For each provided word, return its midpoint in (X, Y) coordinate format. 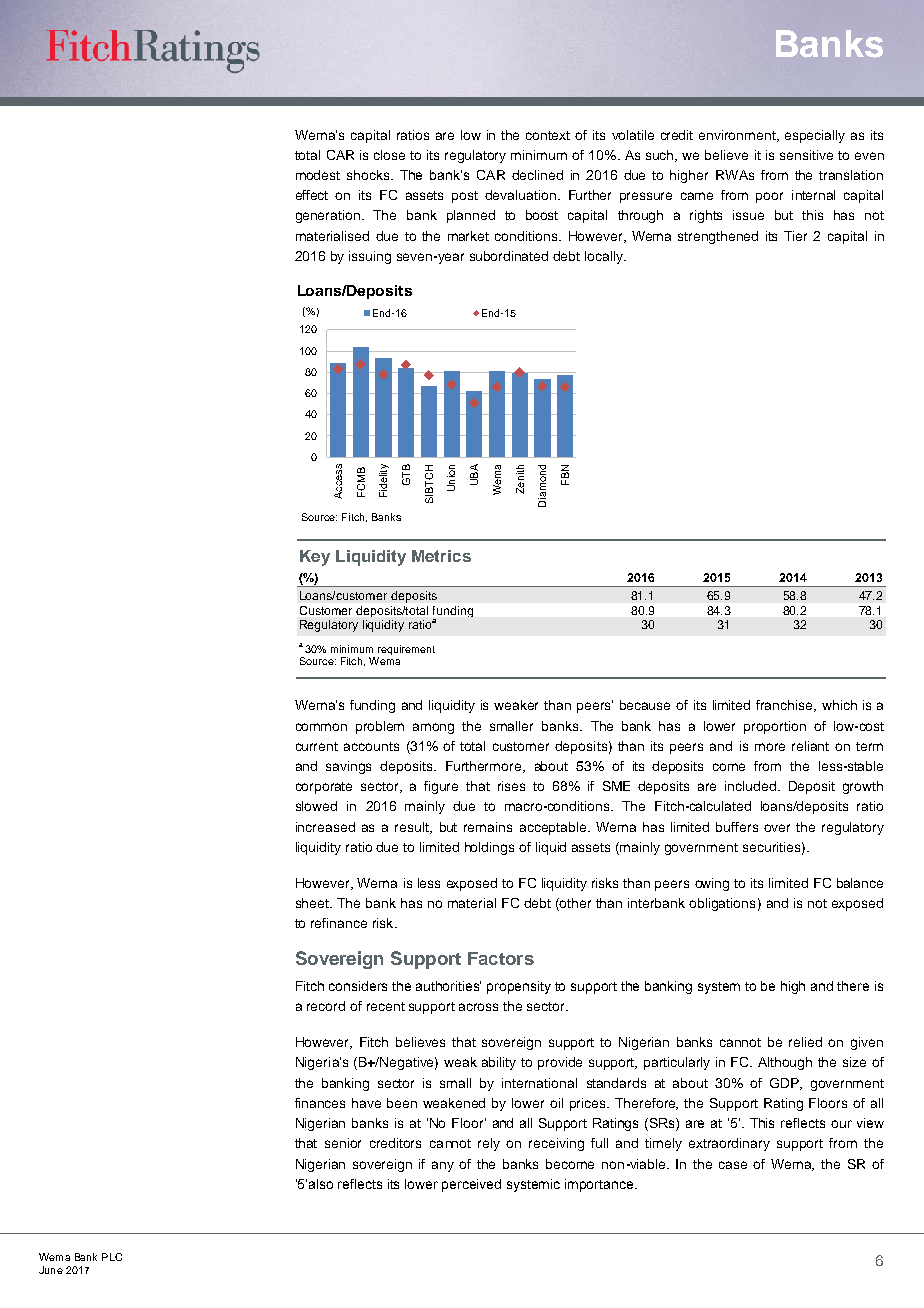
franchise (785, 706)
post (465, 197)
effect (312, 195)
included (752, 786)
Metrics (441, 556)
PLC (112, 1257)
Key (315, 558)
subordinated (509, 256)
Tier (795, 236)
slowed (316, 806)
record (326, 1006)
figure (441, 787)
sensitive (806, 155)
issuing (370, 257)
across (478, 1007)
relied (805, 1042)
